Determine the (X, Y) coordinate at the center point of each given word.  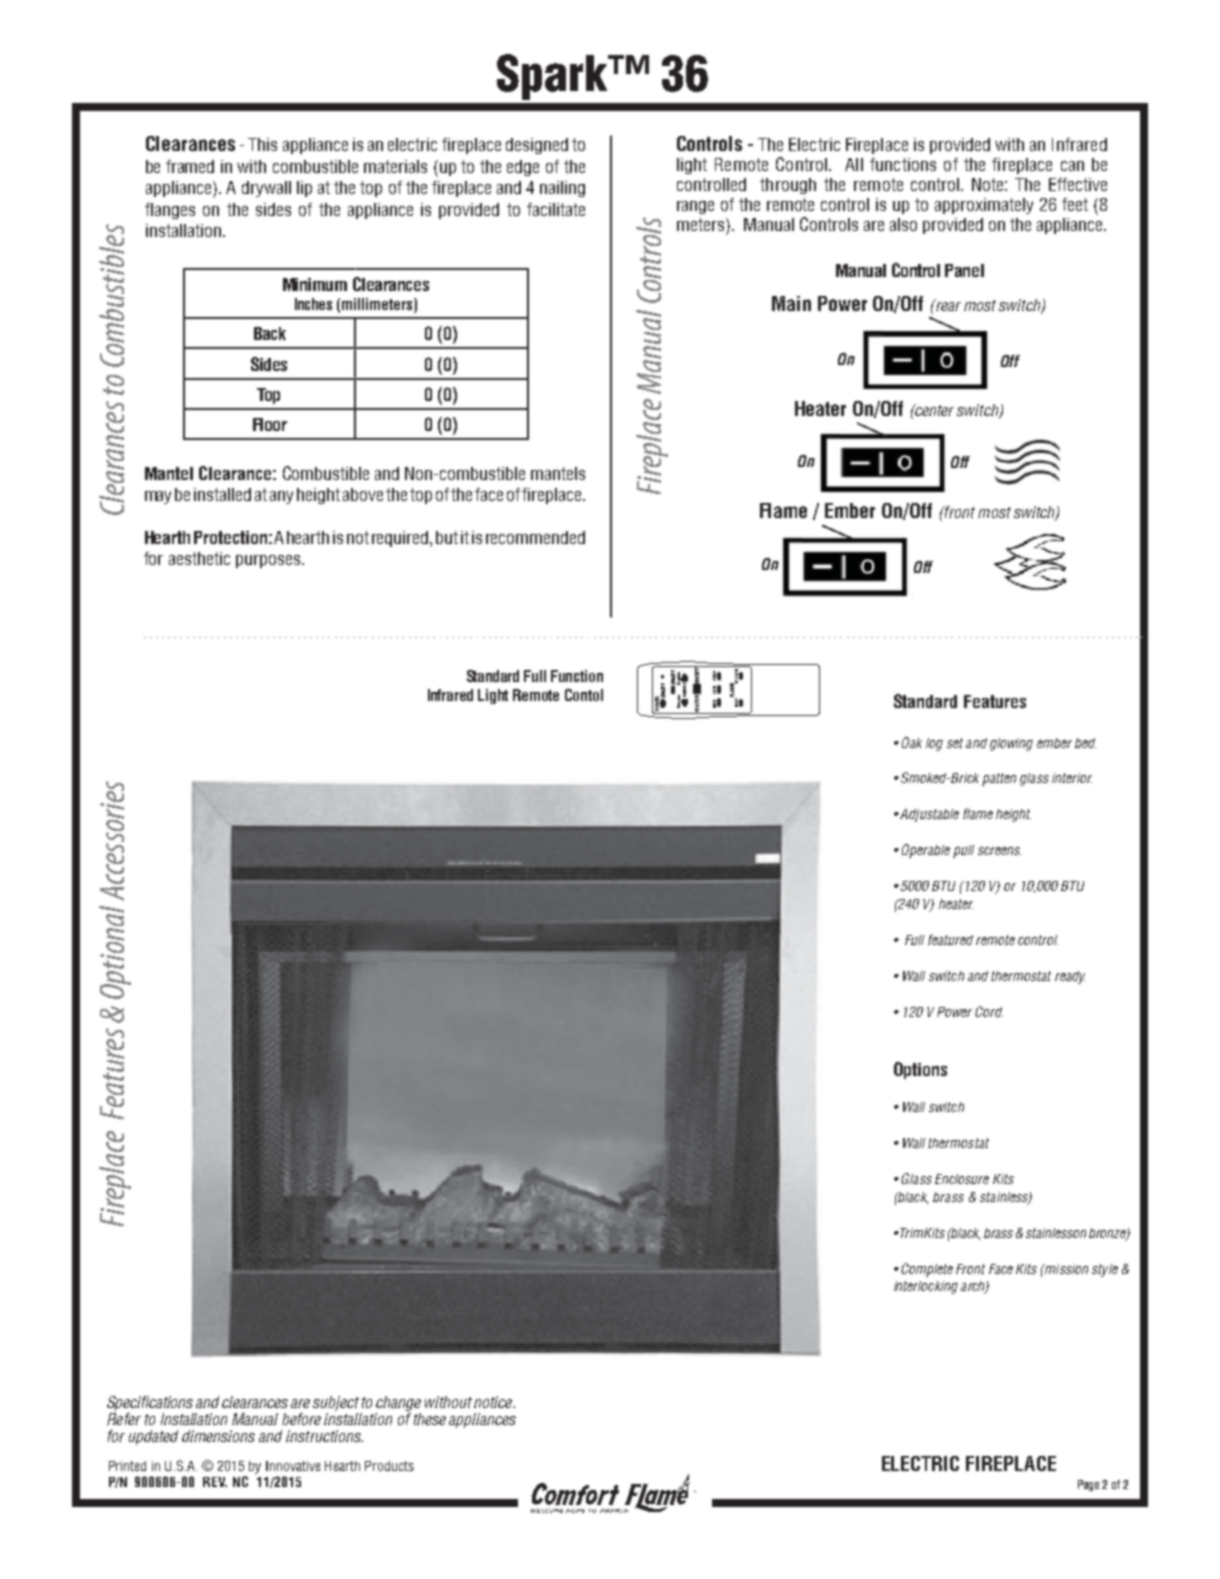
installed (222, 494)
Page (1090, 1485)
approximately (984, 206)
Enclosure (962, 1179)
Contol (584, 695)
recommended (535, 537)
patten (999, 779)
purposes (269, 561)
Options (920, 1070)
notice (494, 1402)
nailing (562, 189)
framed (190, 166)
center (933, 410)
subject (336, 1405)
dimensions (218, 1436)
